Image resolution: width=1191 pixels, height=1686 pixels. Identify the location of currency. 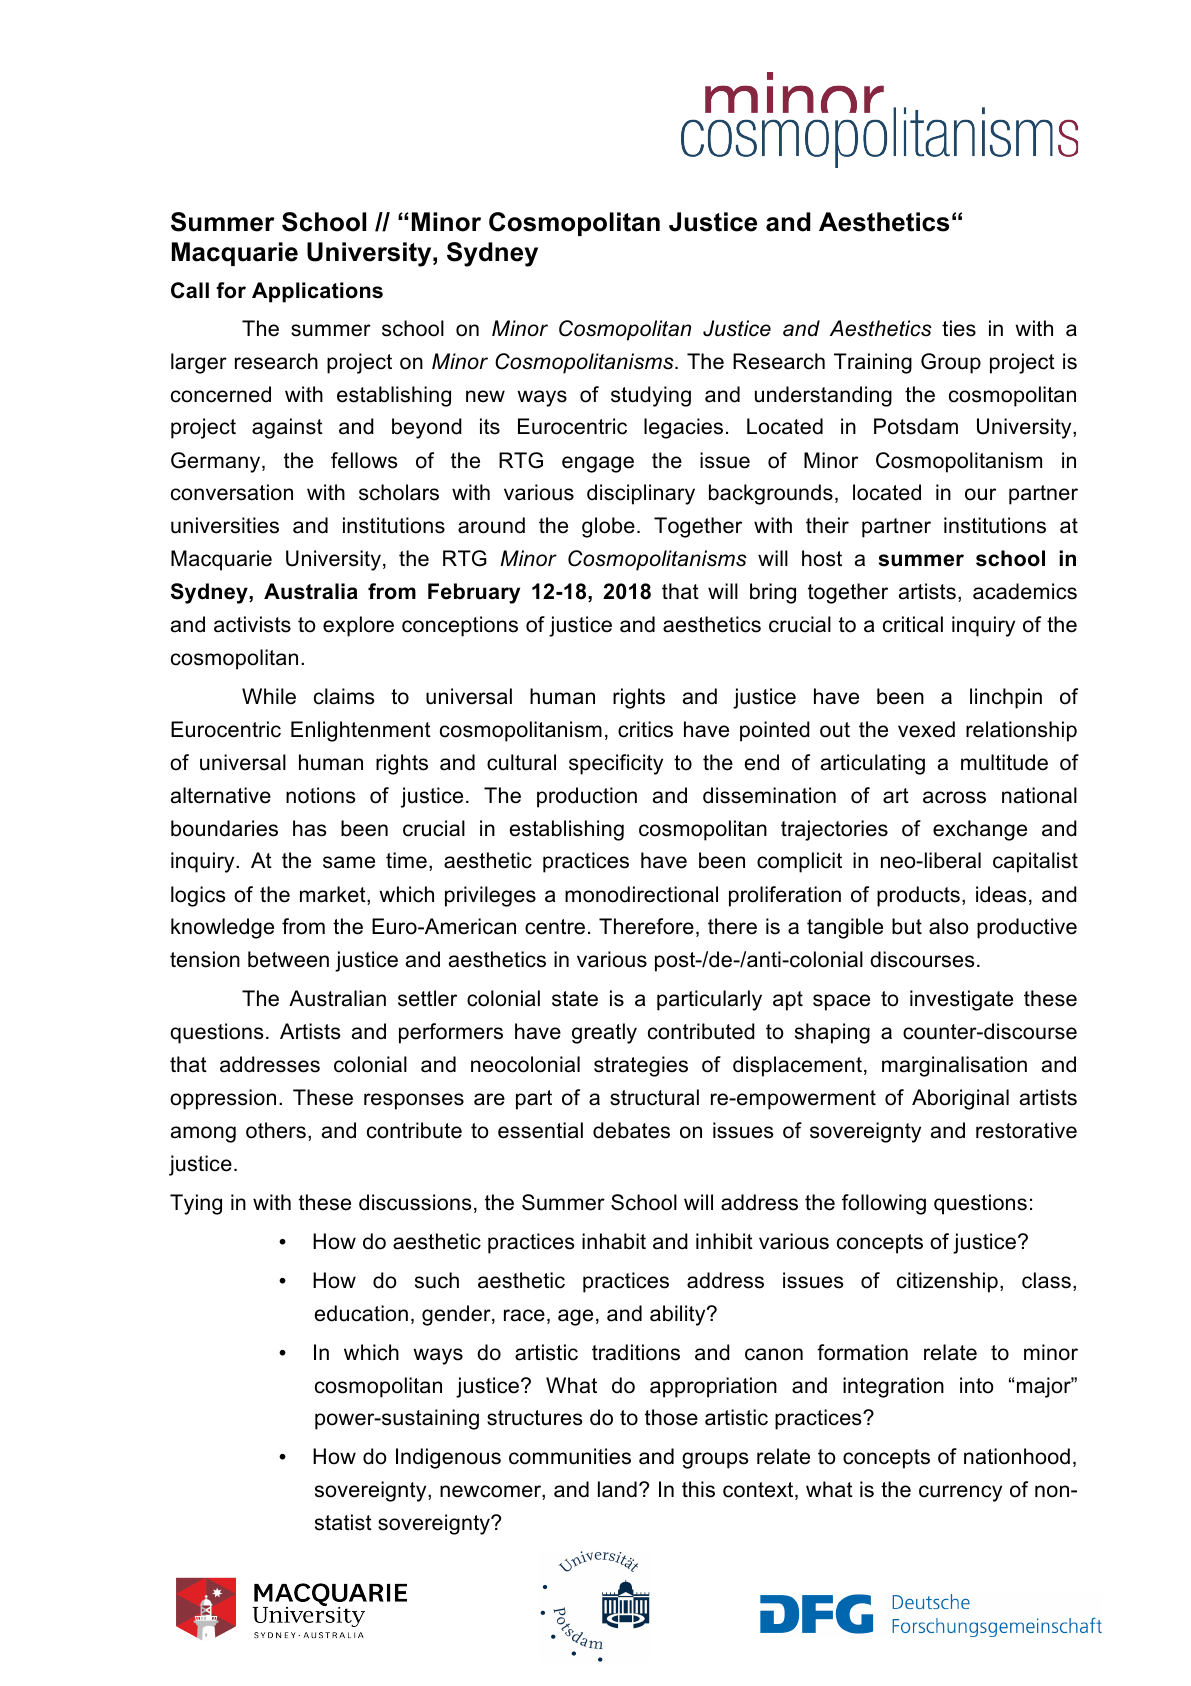
(960, 1493).
